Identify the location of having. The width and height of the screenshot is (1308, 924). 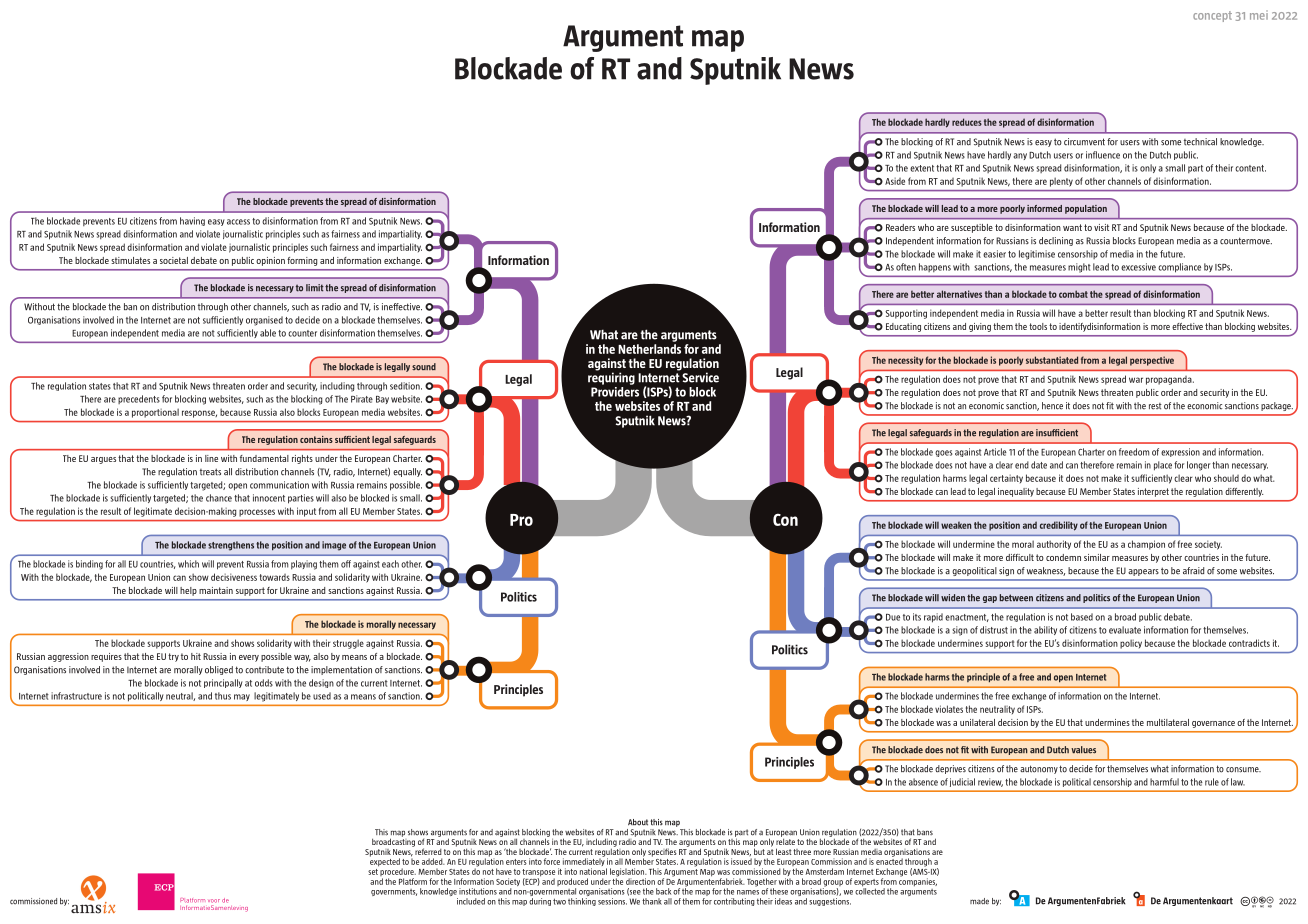
(192, 221).
